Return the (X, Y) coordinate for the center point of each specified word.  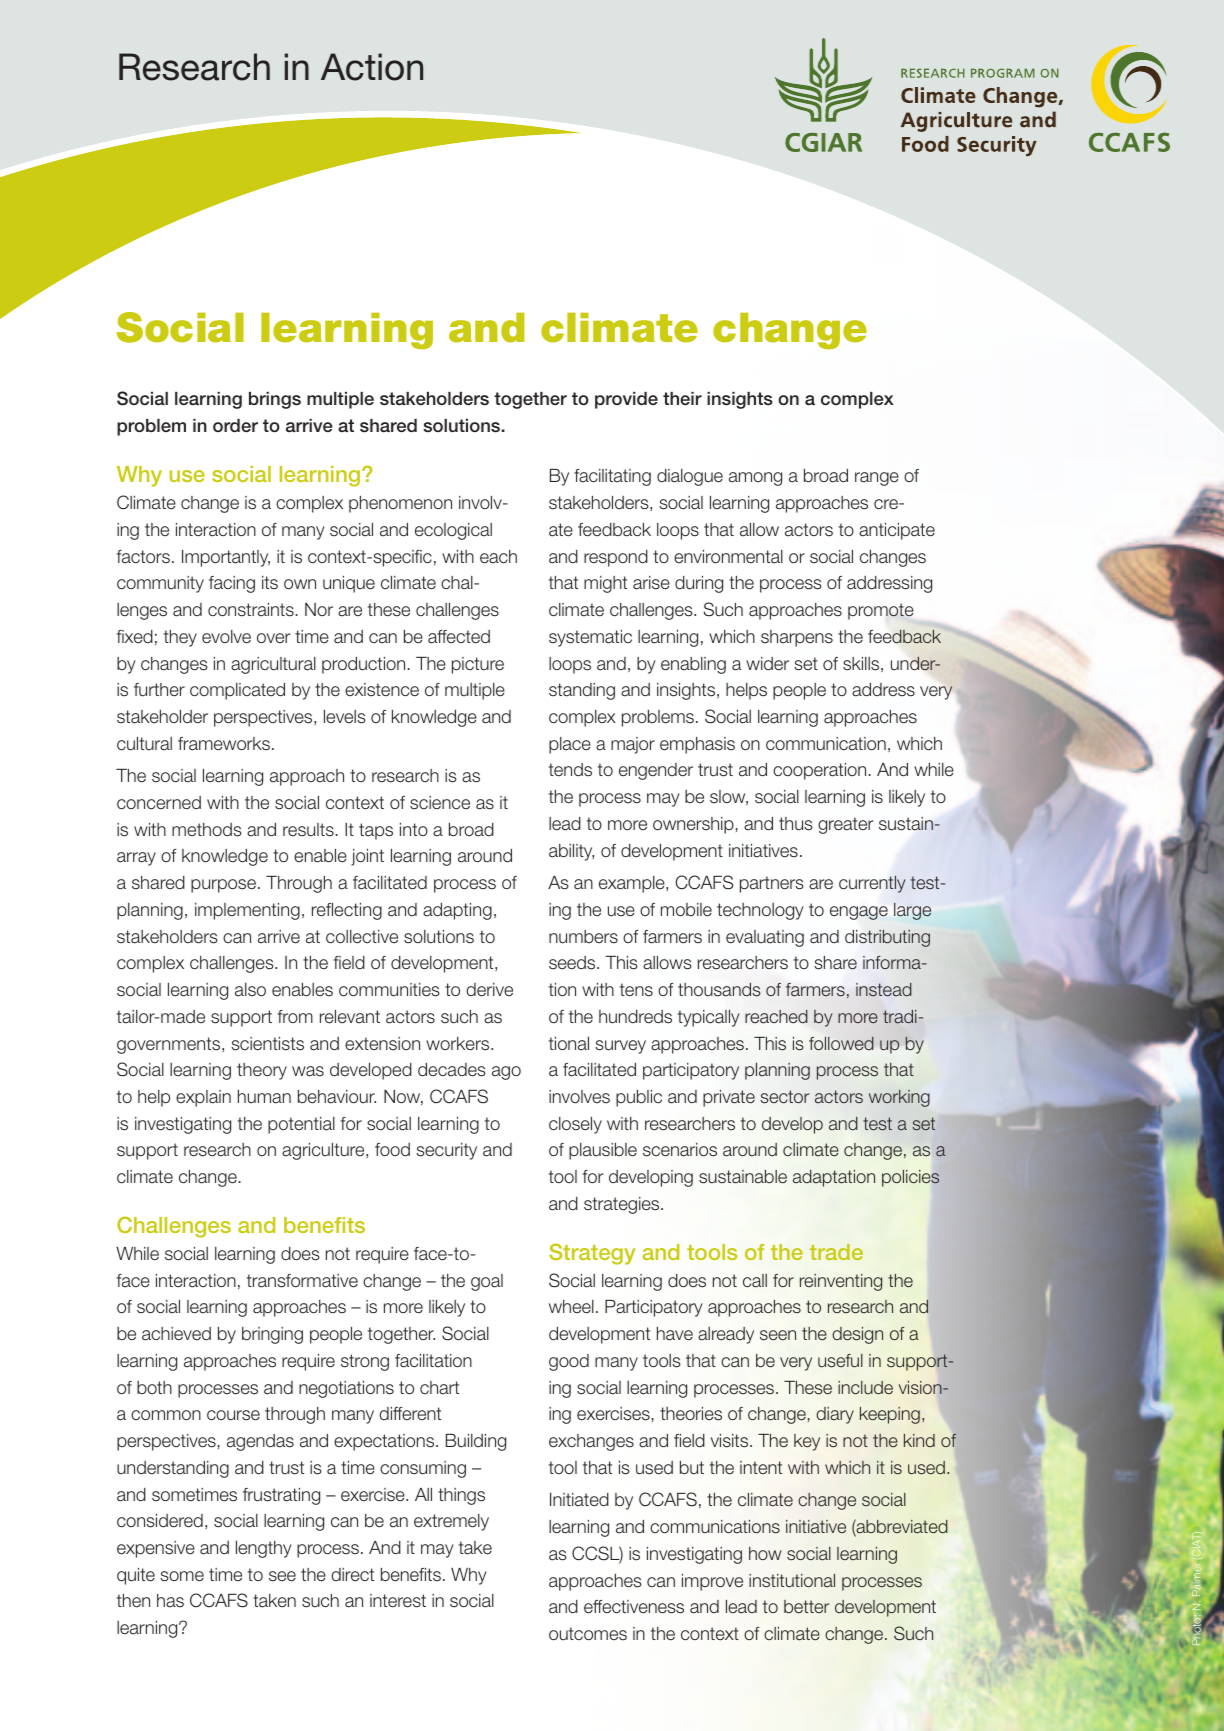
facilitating (612, 477)
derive (489, 990)
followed (841, 1043)
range (877, 479)
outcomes (588, 1634)
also (250, 990)
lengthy (264, 1549)
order (235, 426)
